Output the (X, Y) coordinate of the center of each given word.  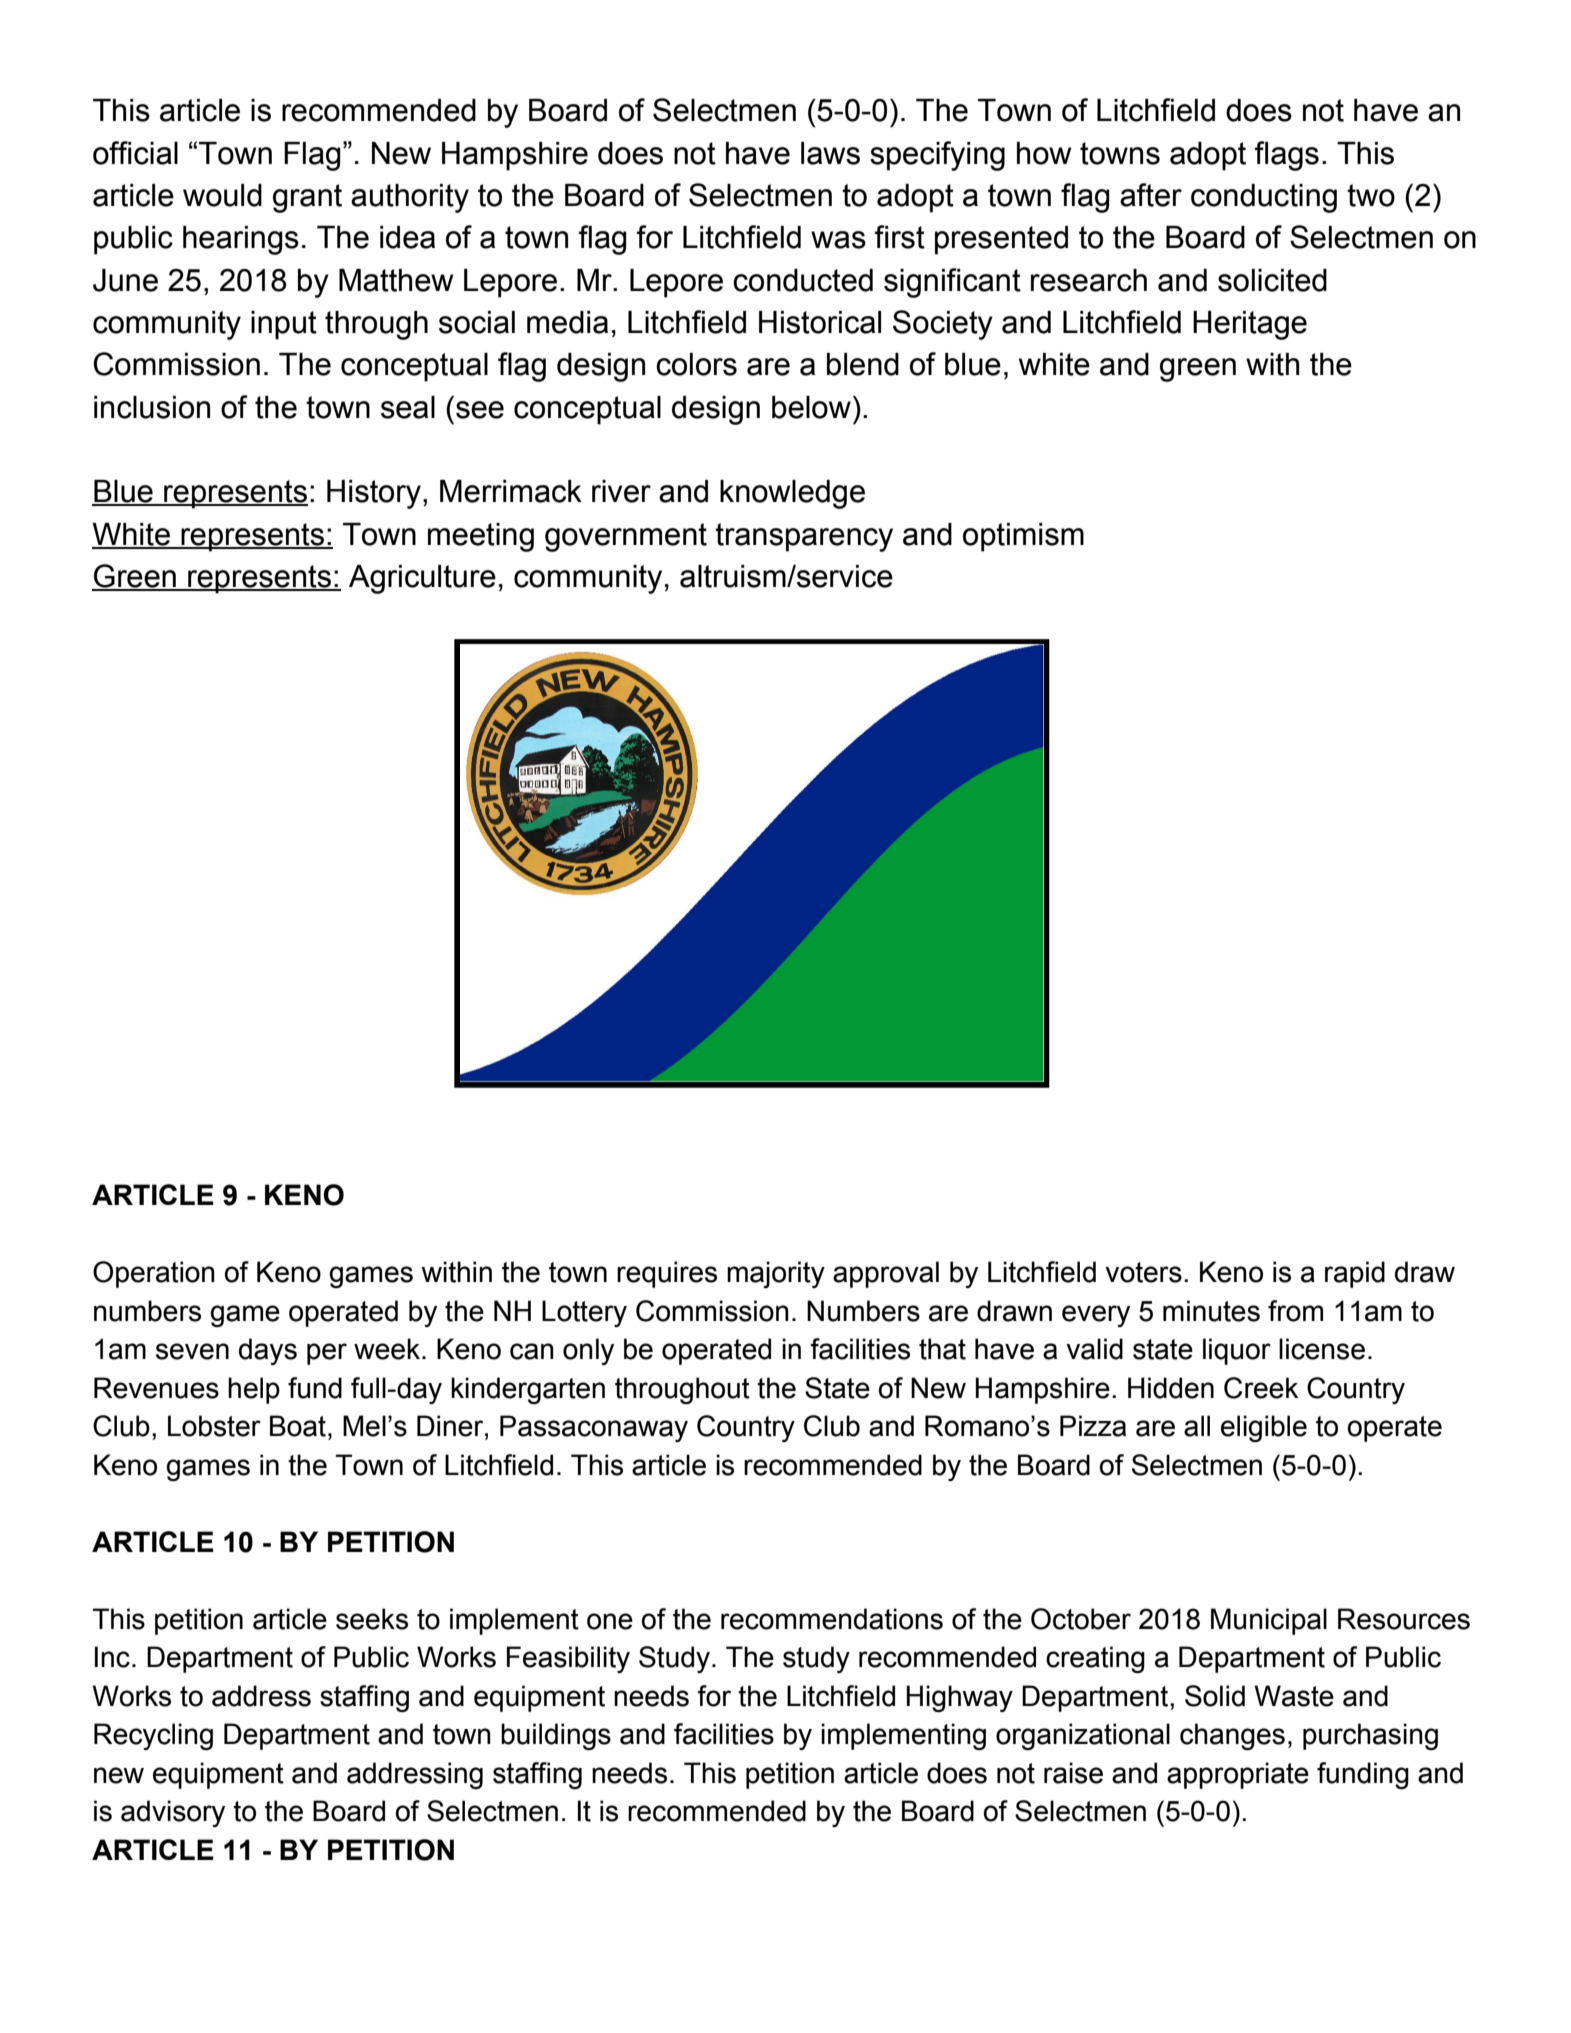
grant (307, 198)
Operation (154, 1274)
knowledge (792, 494)
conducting (1264, 198)
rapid (1355, 1274)
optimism (1023, 537)
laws (830, 153)
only (588, 1351)
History (374, 494)
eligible (1264, 1428)
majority (776, 1274)
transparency (804, 537)
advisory (173, 1813)
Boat (298, 1426)
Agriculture (422, 579)
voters (1143, 1272)
